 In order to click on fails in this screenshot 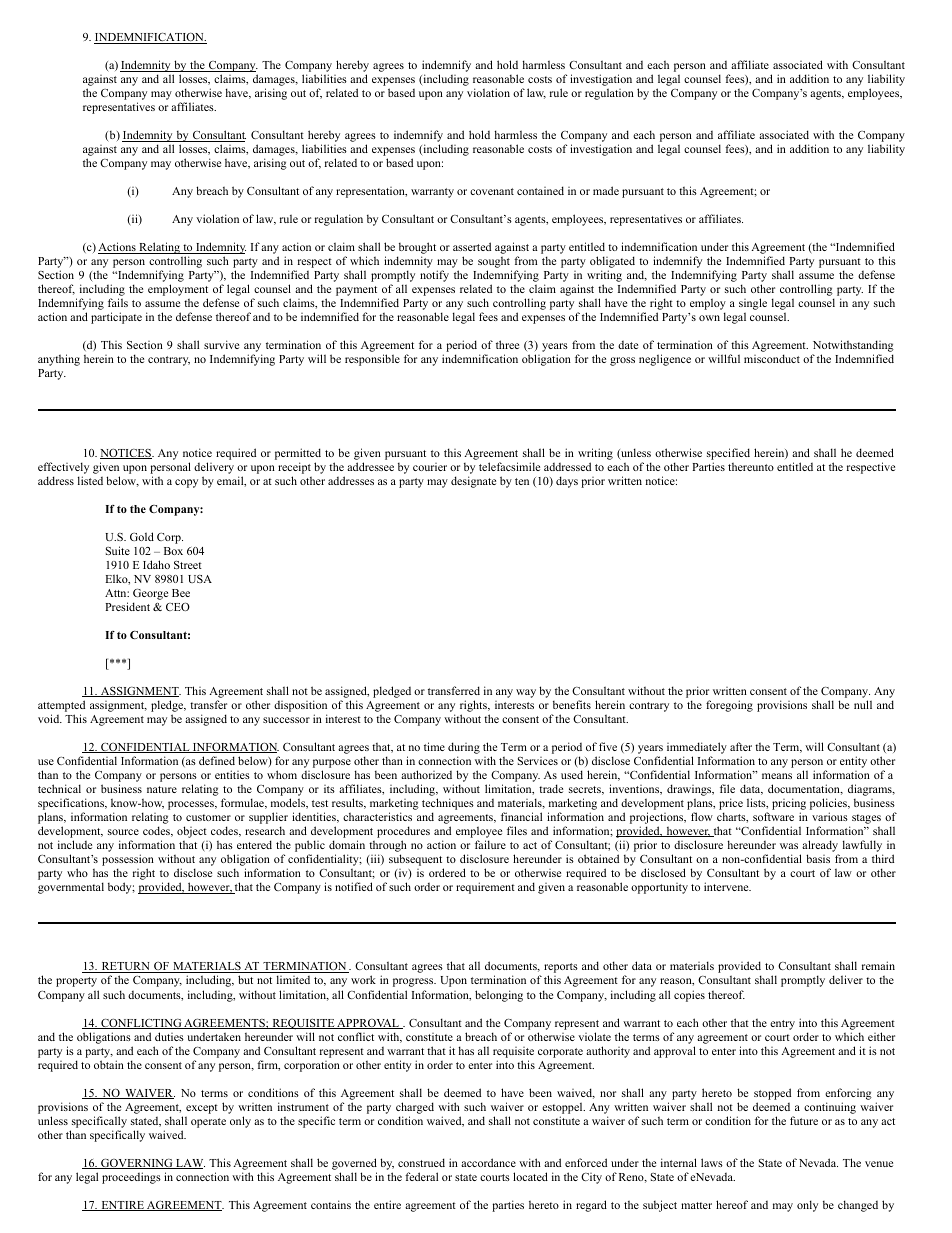, I will do `click(118, 302)`.
